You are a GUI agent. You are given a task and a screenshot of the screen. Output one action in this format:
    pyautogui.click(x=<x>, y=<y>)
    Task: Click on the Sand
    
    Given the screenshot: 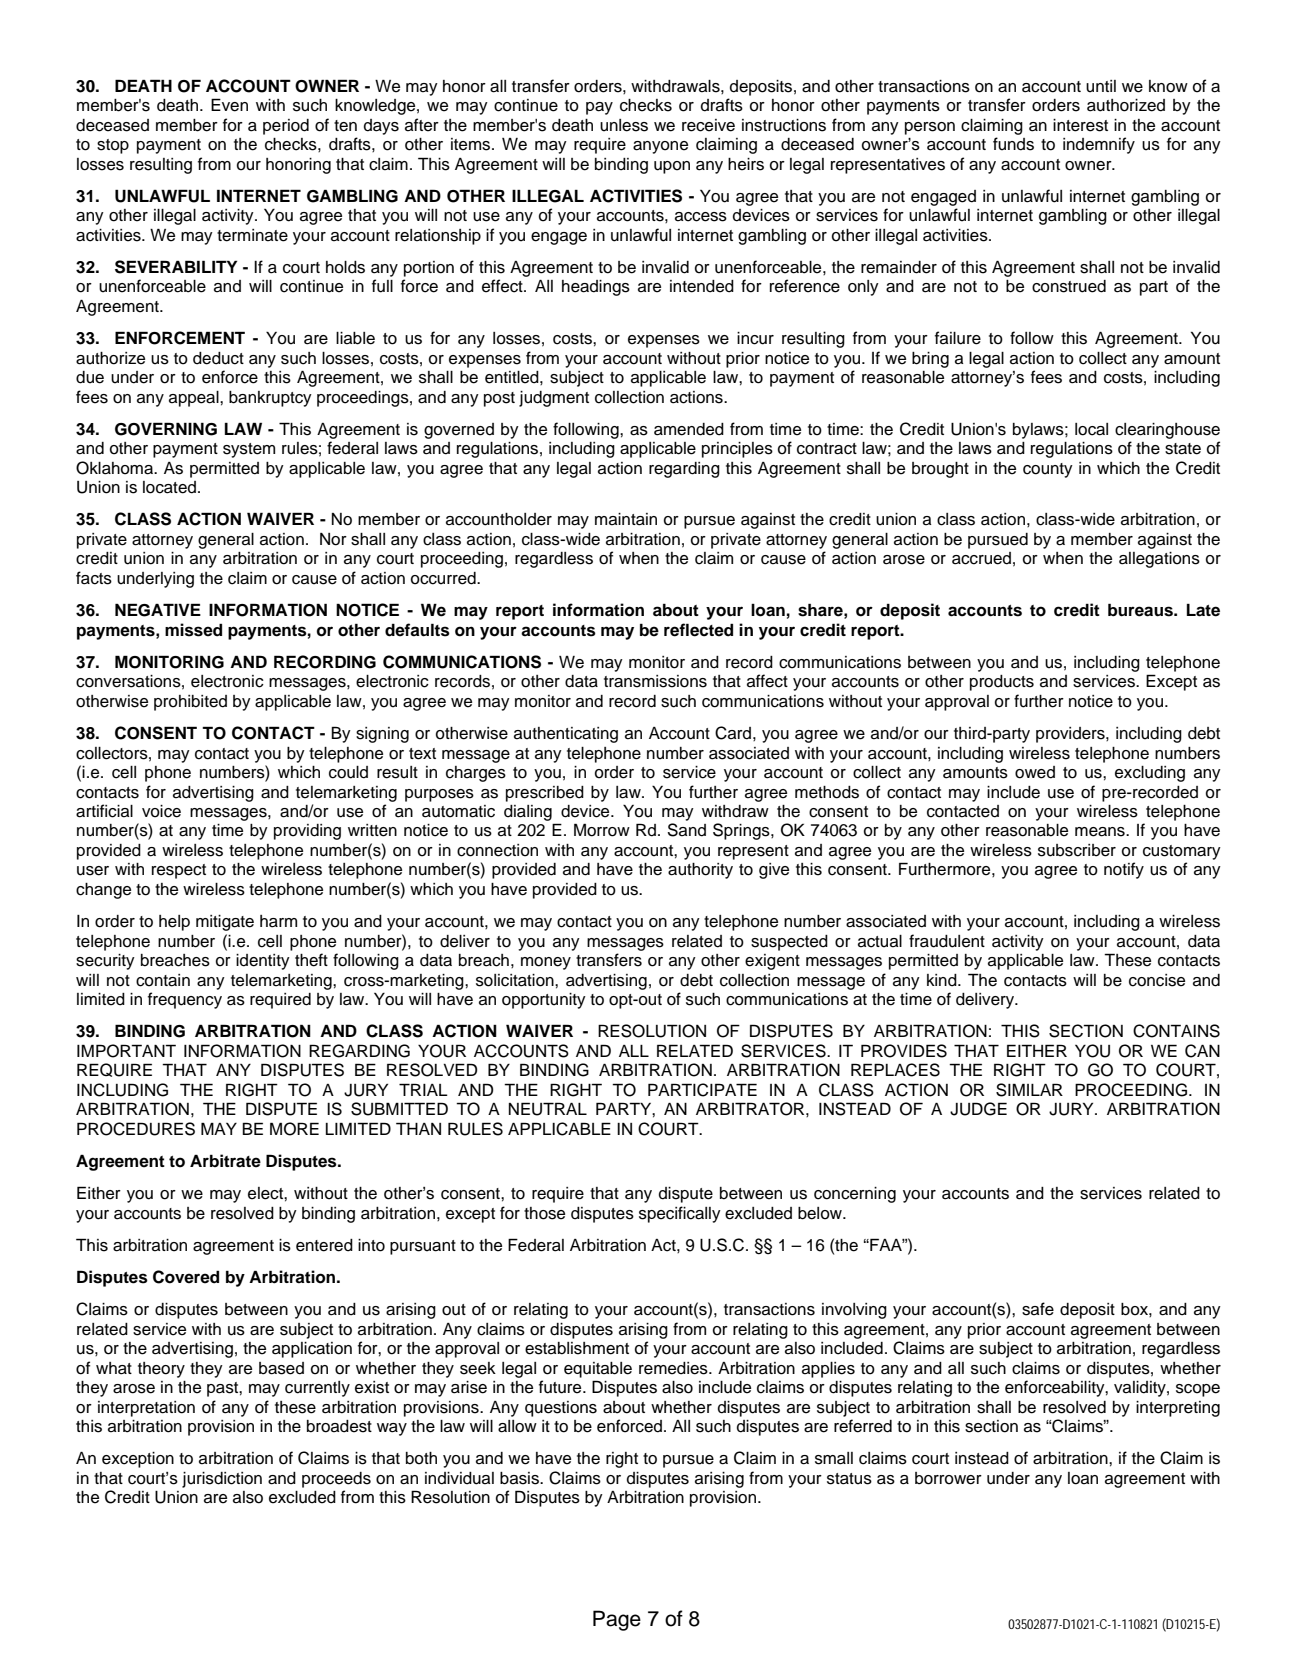 What is the action you would take?
    pyautogui.click(x=686, y=830)
